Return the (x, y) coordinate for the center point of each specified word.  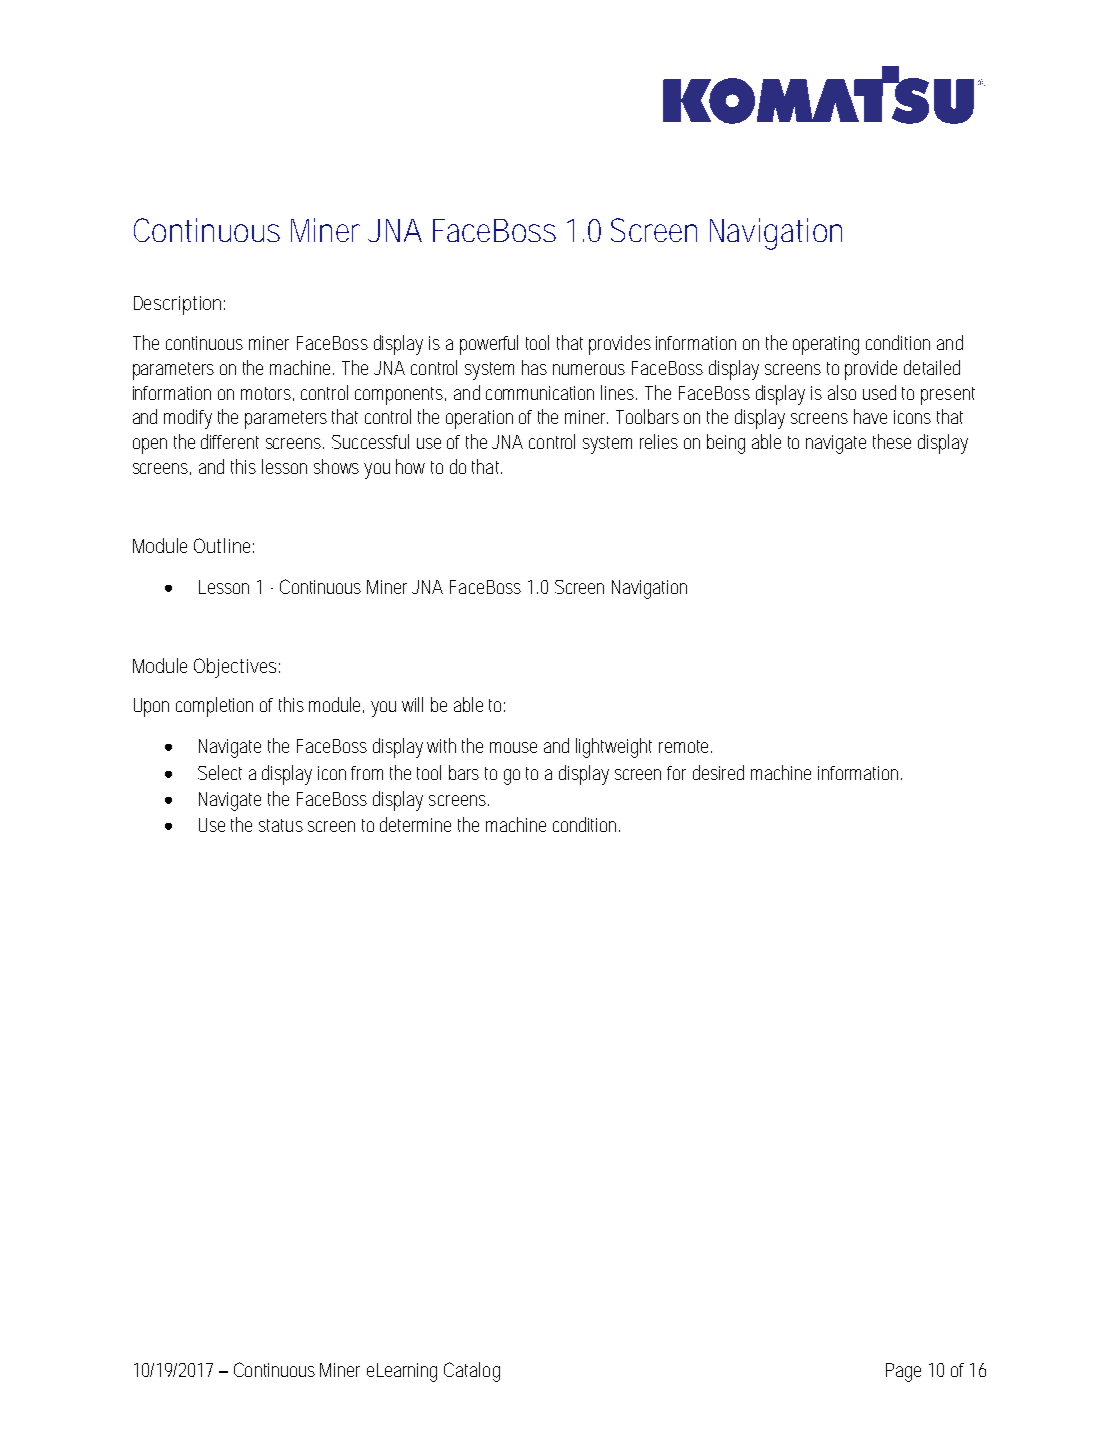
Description (177, 305)
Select (220, 772)
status (281, 825)
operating (826, 345)
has (534, 367)
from (367, 773)
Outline (222, 545)
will (412, 704)
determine (415, 824)
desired (718, 772)
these (892, 441)
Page (903, 1372)
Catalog (472, 1372)
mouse (513, 747)
